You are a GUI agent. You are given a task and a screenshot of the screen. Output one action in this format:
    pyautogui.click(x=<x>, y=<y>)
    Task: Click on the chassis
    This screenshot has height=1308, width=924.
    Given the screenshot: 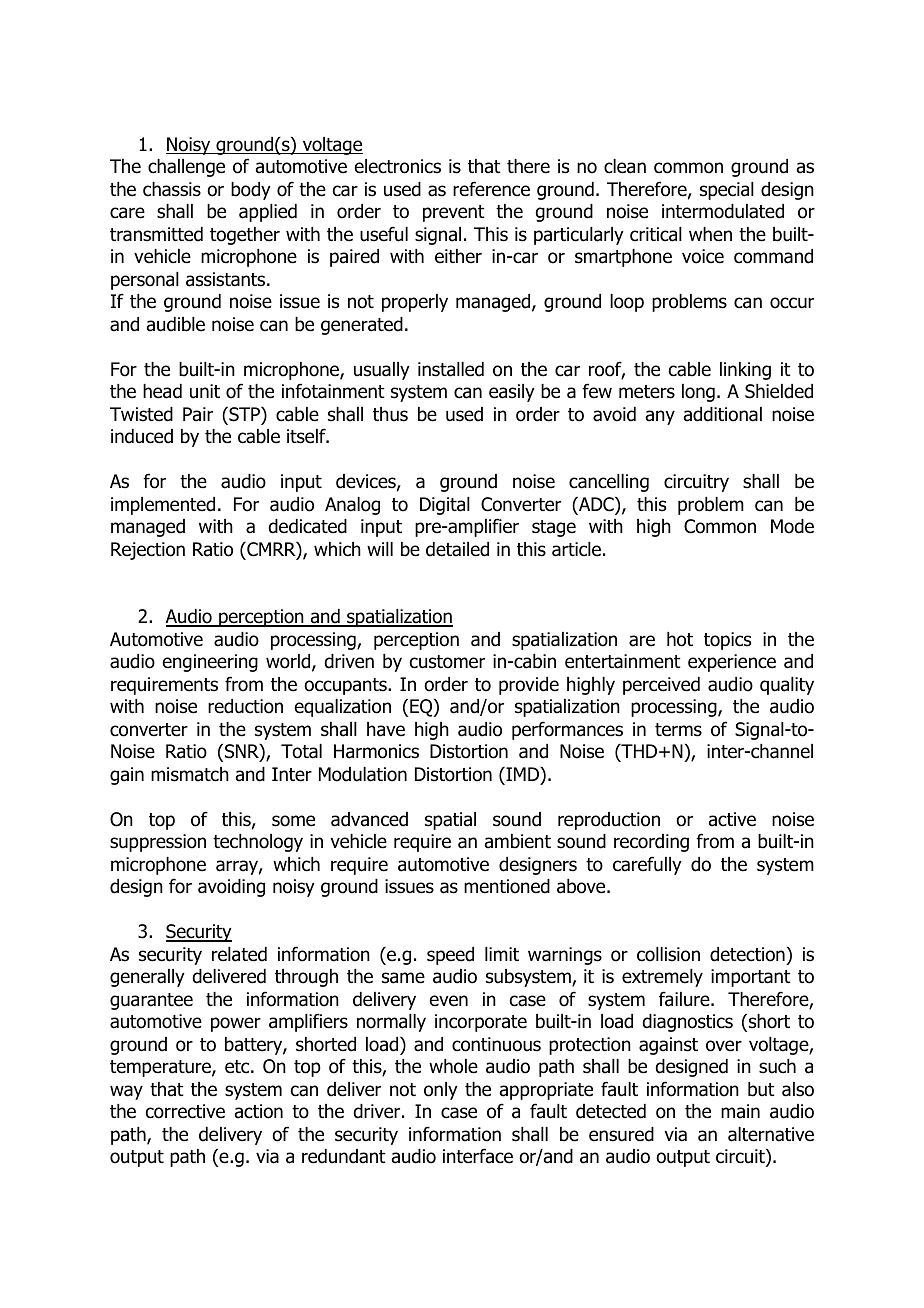 What is the action you would take?
    pyautogui.click(x=172, y=189)
